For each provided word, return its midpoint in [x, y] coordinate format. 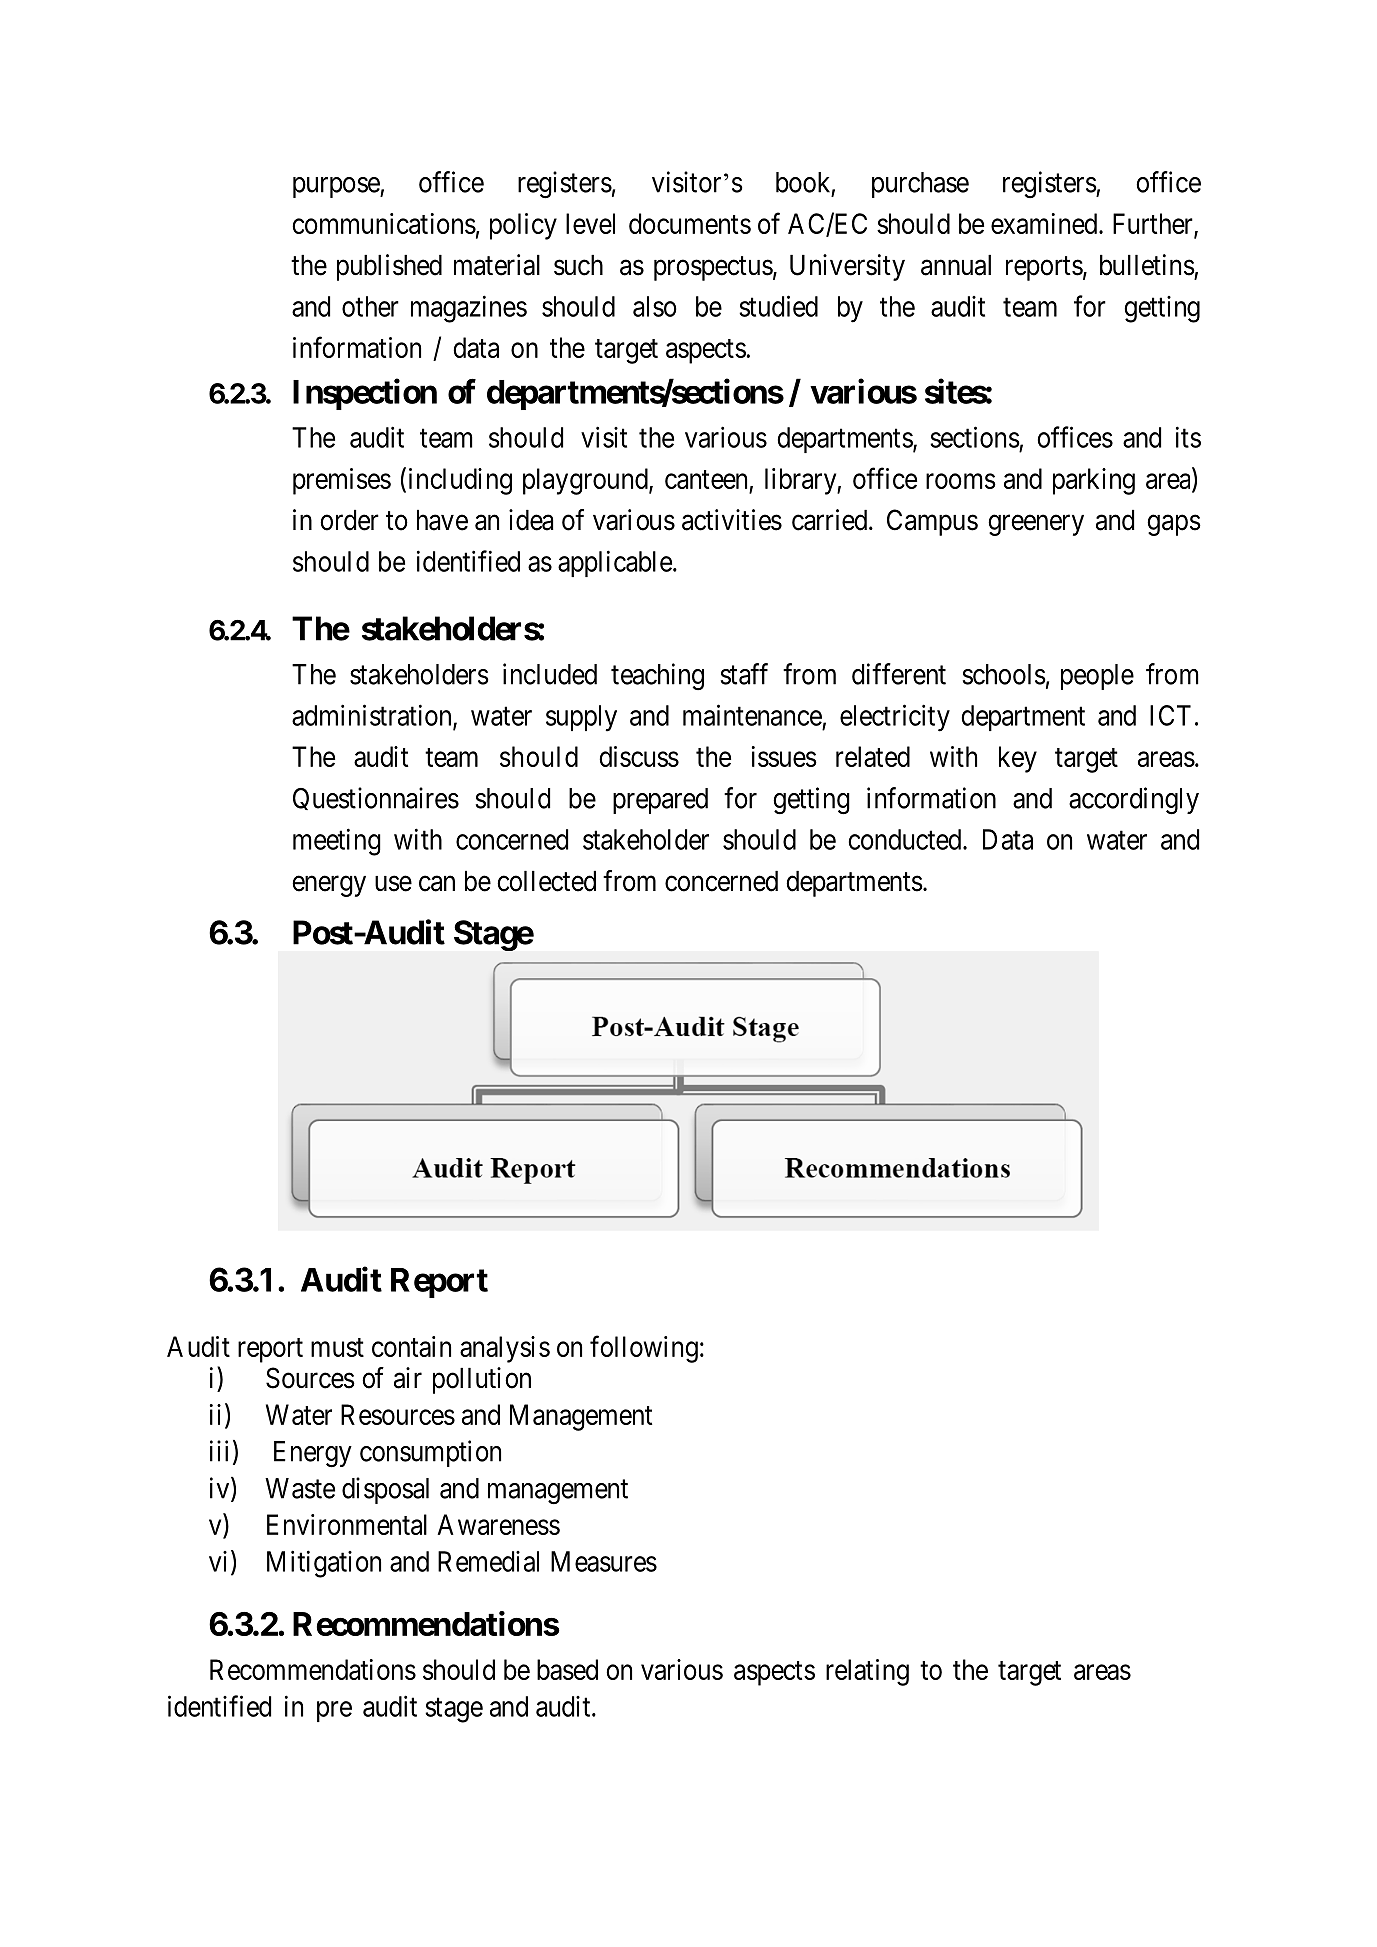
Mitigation [324, 1564]
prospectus [713, 269]
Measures [604, 1561]
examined [1045, 223]
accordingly [1134, 801]
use [393, 884]
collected [546, 881]
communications [384, 223]
